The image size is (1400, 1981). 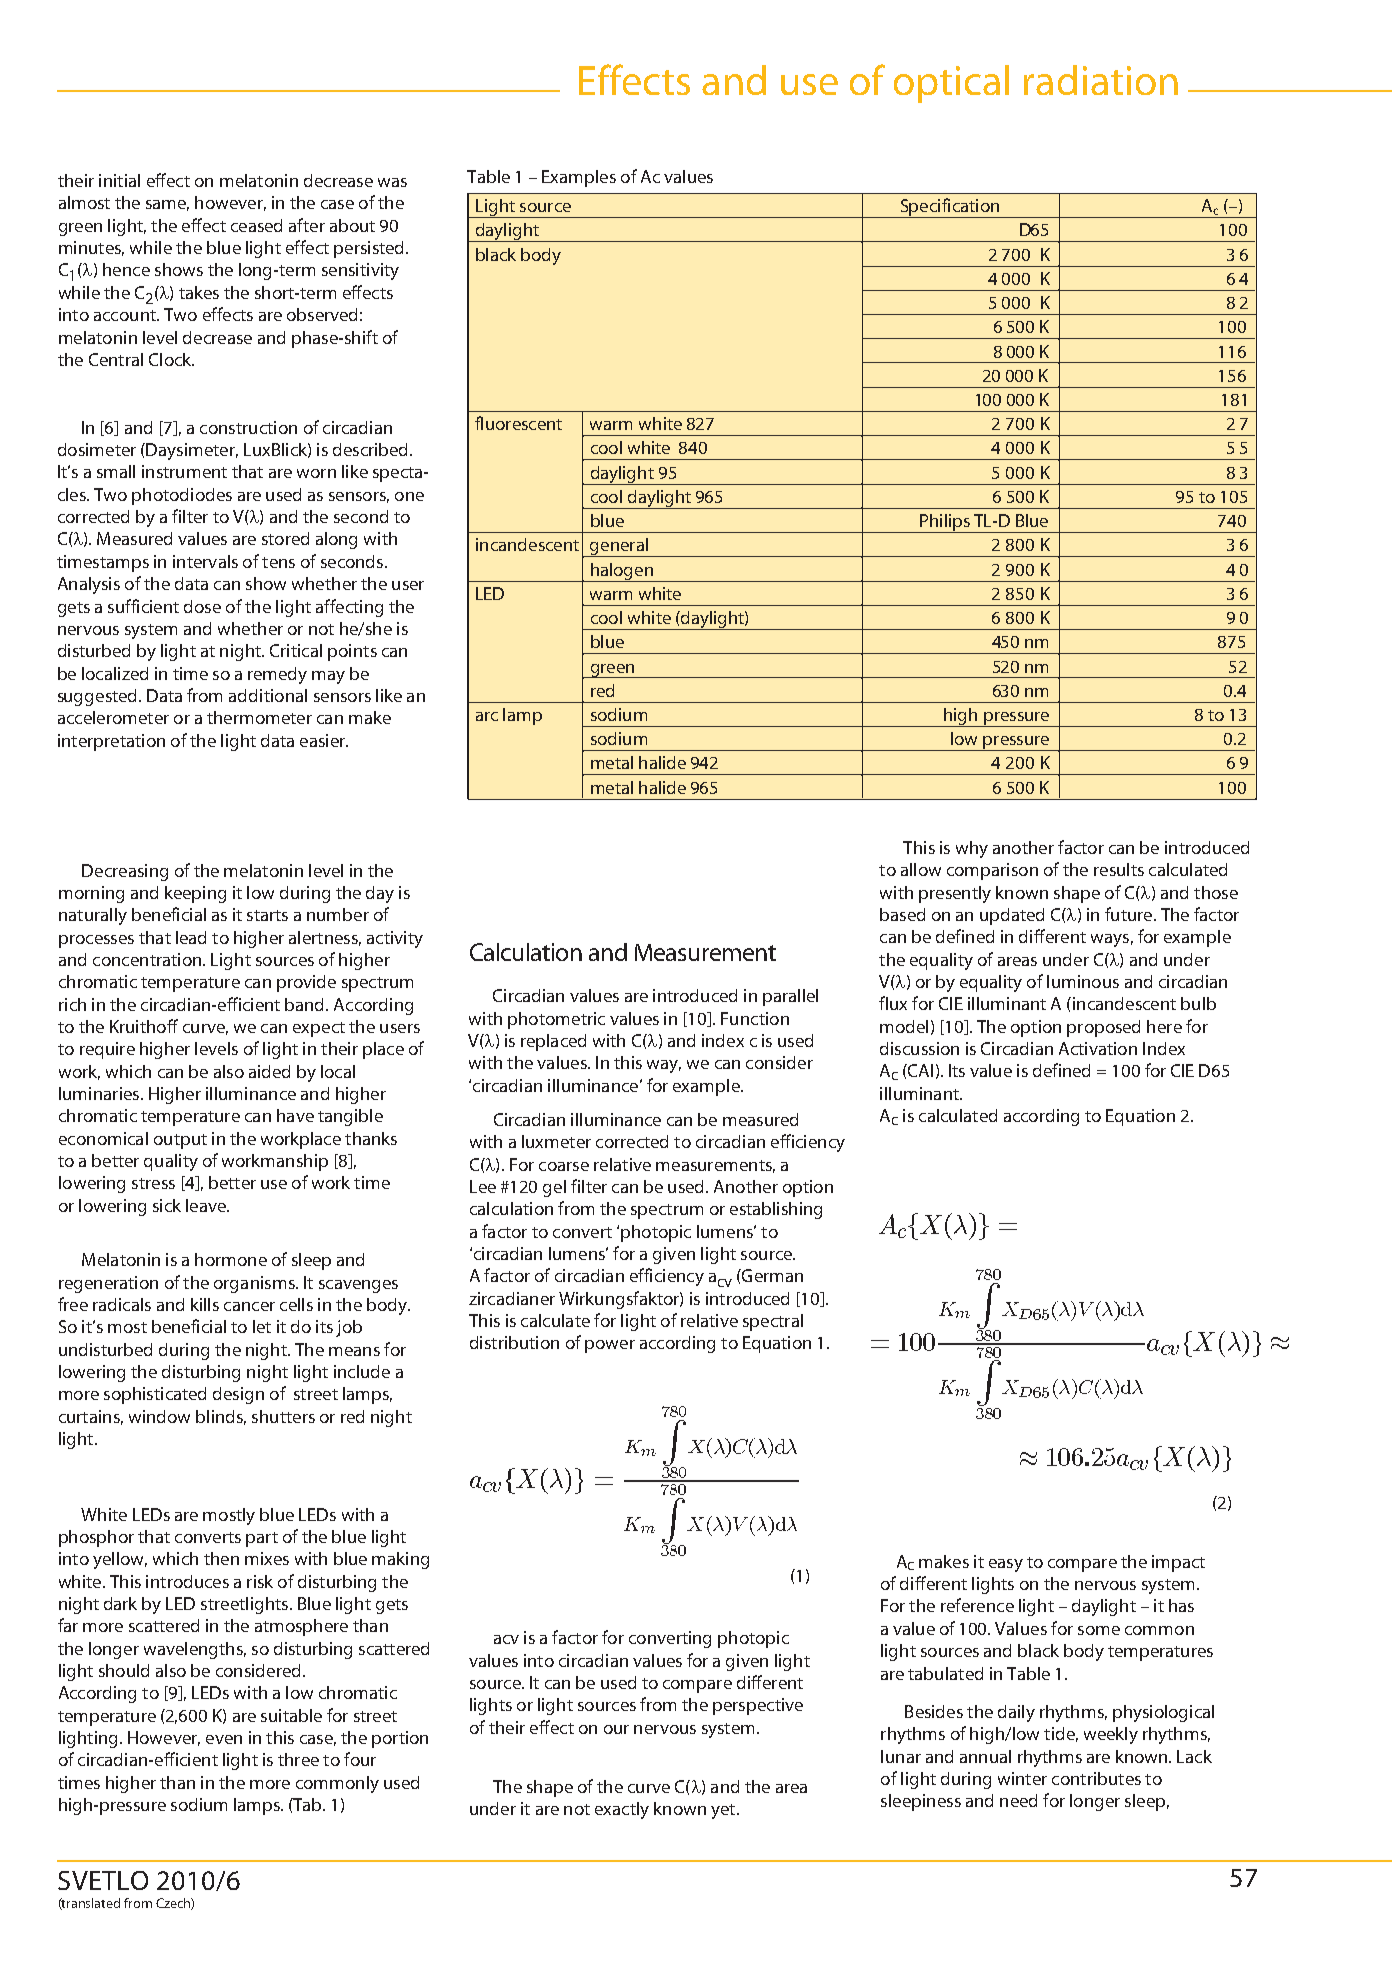 I want to click on leave, so click(x=207, y=1205).
